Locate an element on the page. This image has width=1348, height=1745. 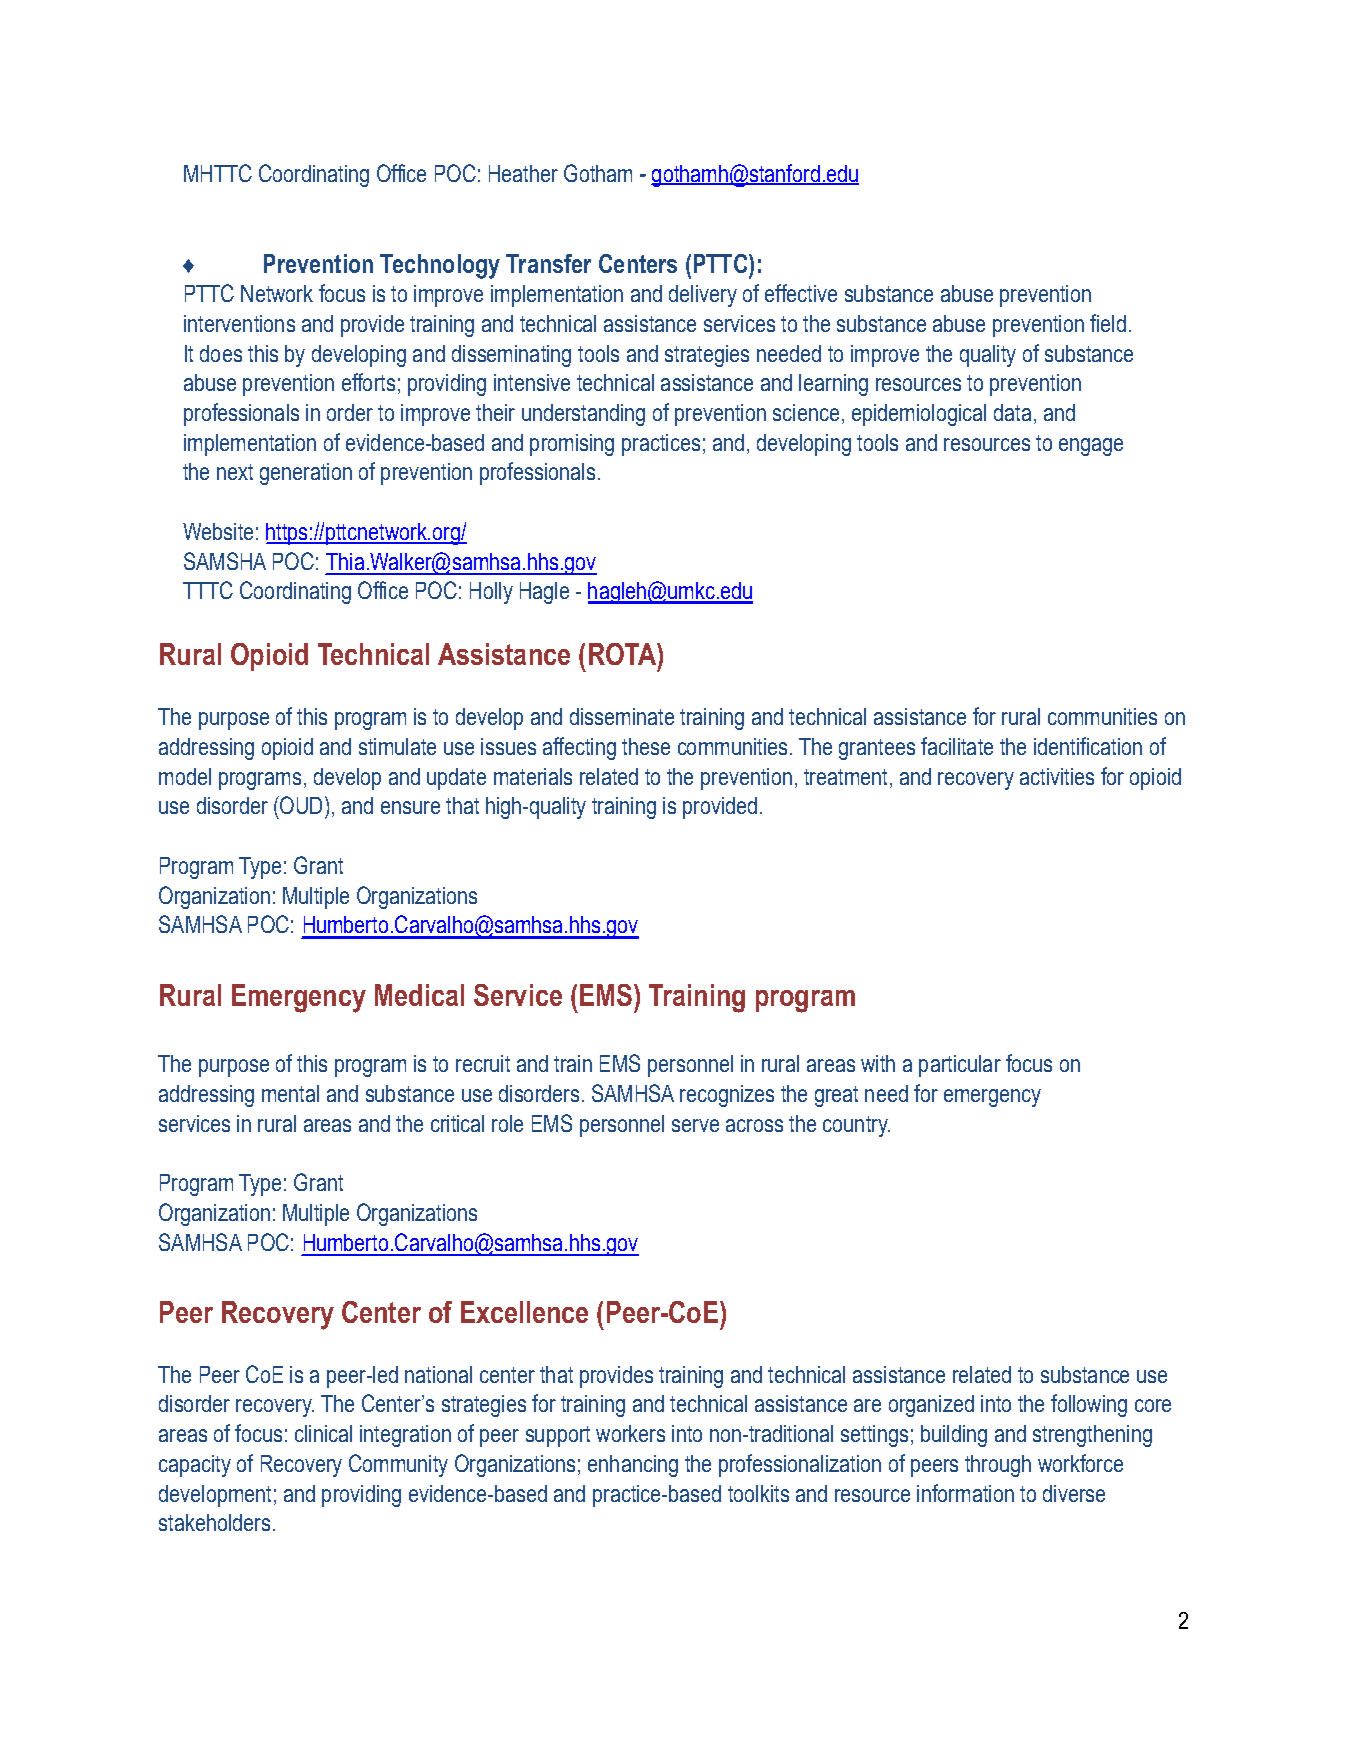
field is located at coordinates (1108, 323).
